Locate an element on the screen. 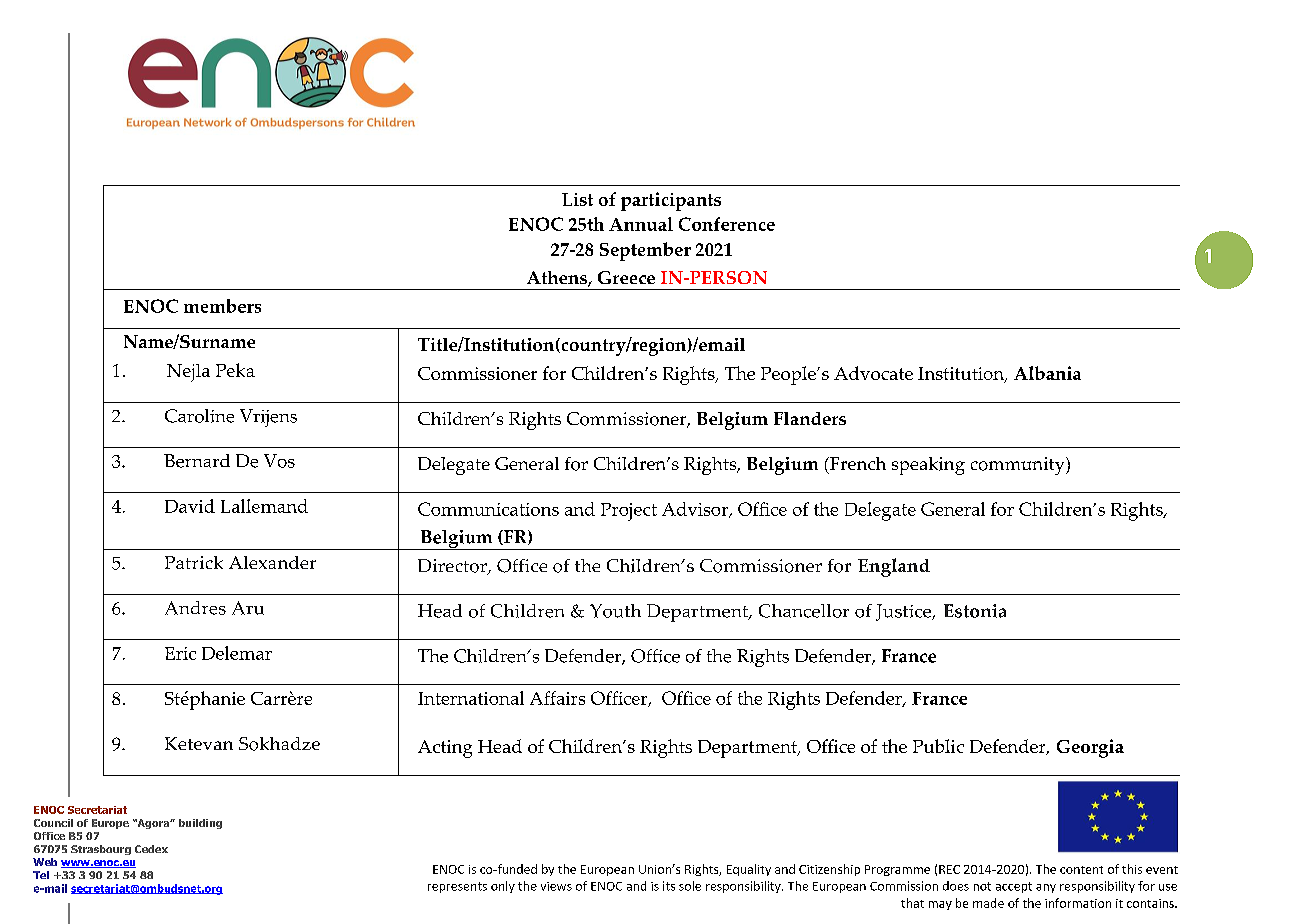  Affairs is located at coordinates (557, 698).
